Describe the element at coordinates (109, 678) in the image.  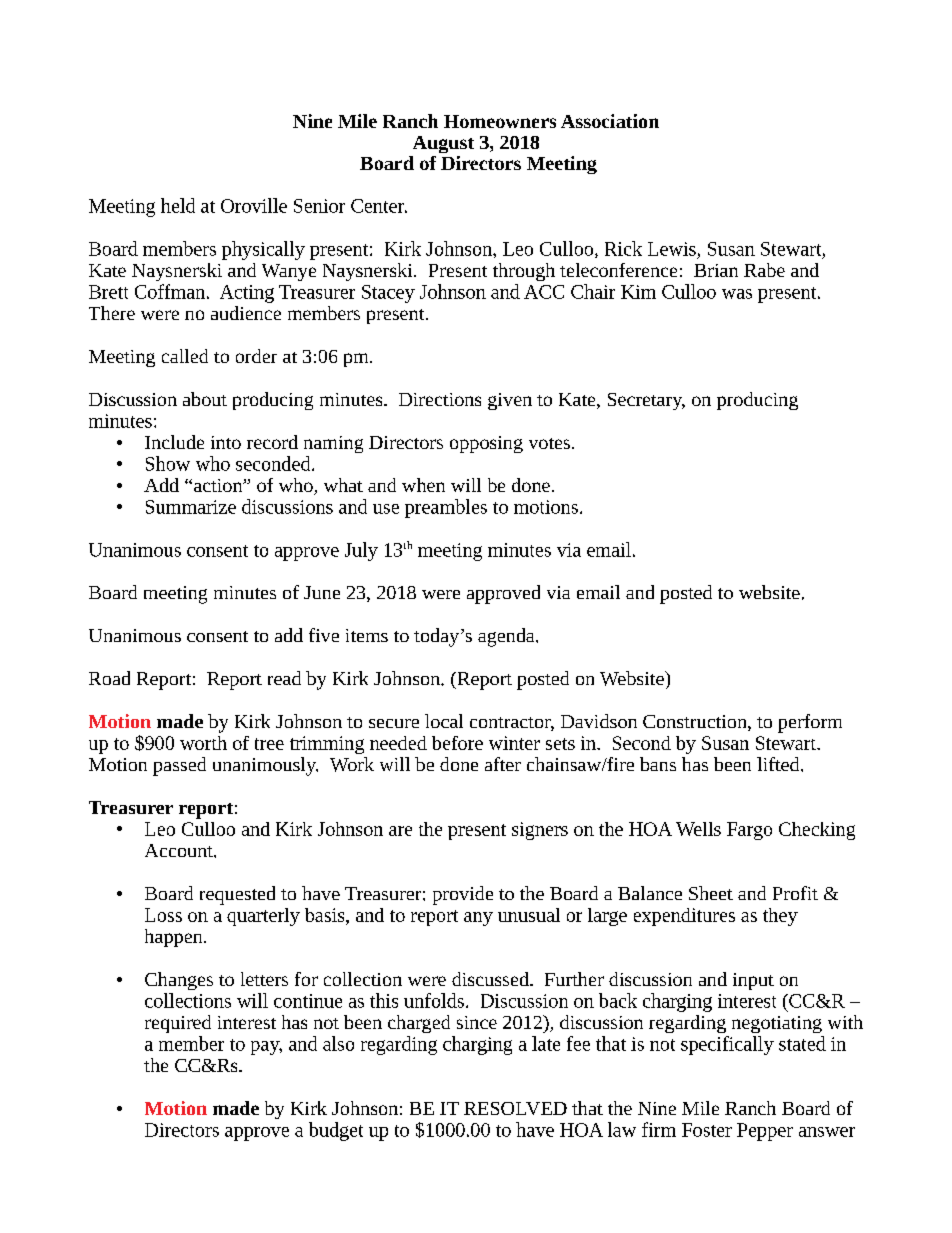
I see `Road` at that location.
